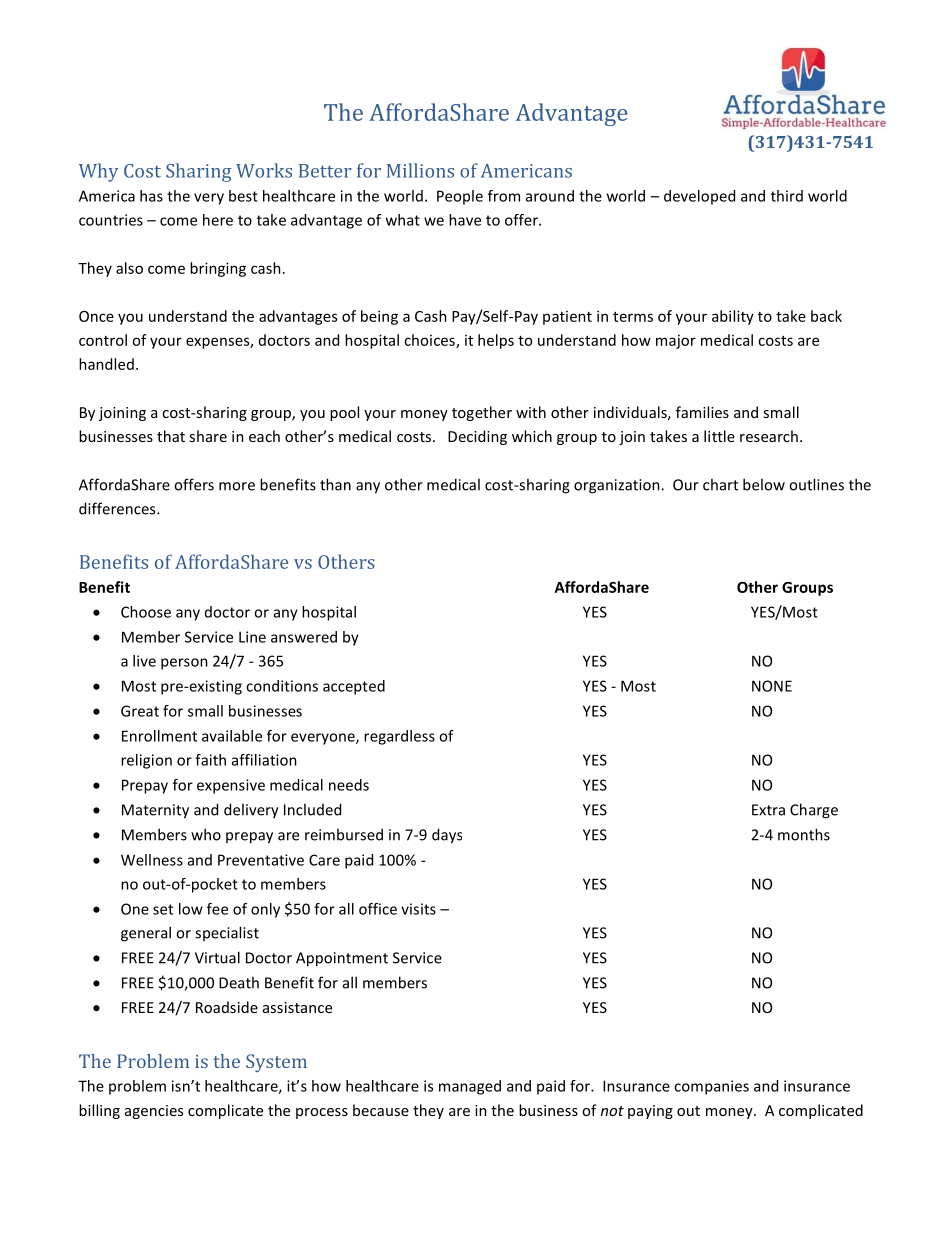 This document has height=1233, width=952. Describe the element at coordinates (118, 508) in the document. I see `differences` at that location.
